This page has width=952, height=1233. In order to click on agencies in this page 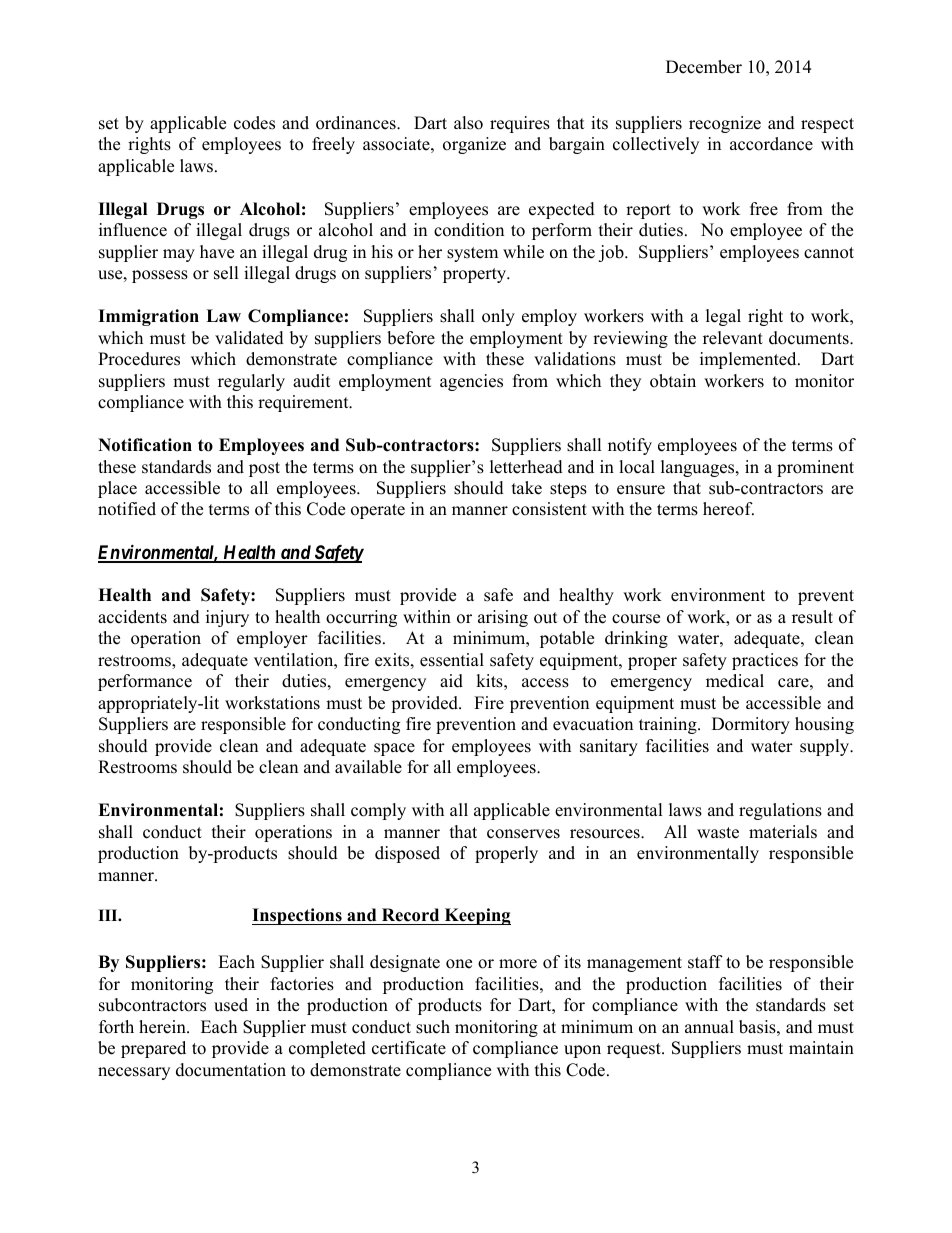, I will do `click(471, 382)`.
